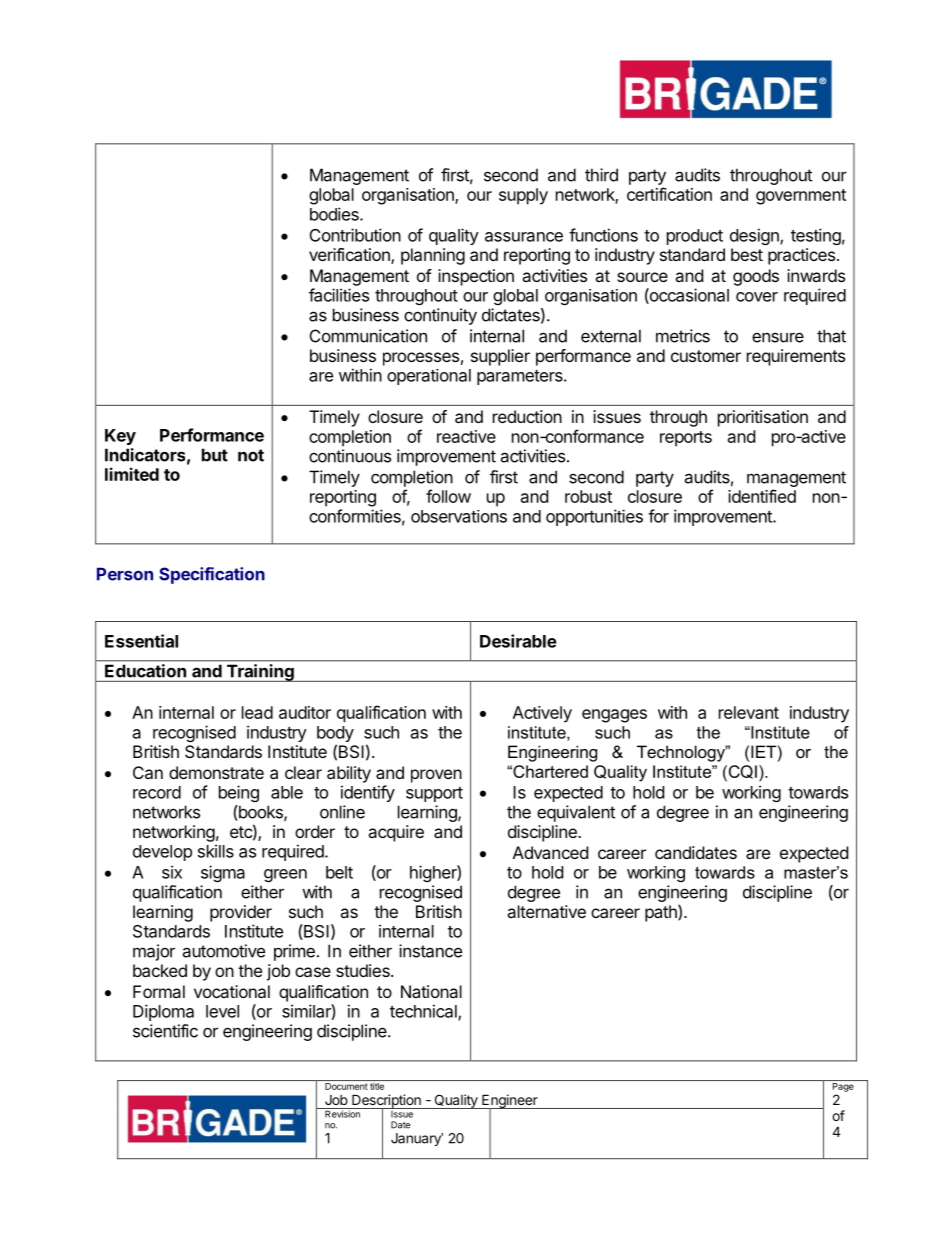 The width and height of the screenshot is (952, 1233). What do you see at coordinates (762, 496) in the screenshot?
I see `identified` at bounding box center [762, 496].
